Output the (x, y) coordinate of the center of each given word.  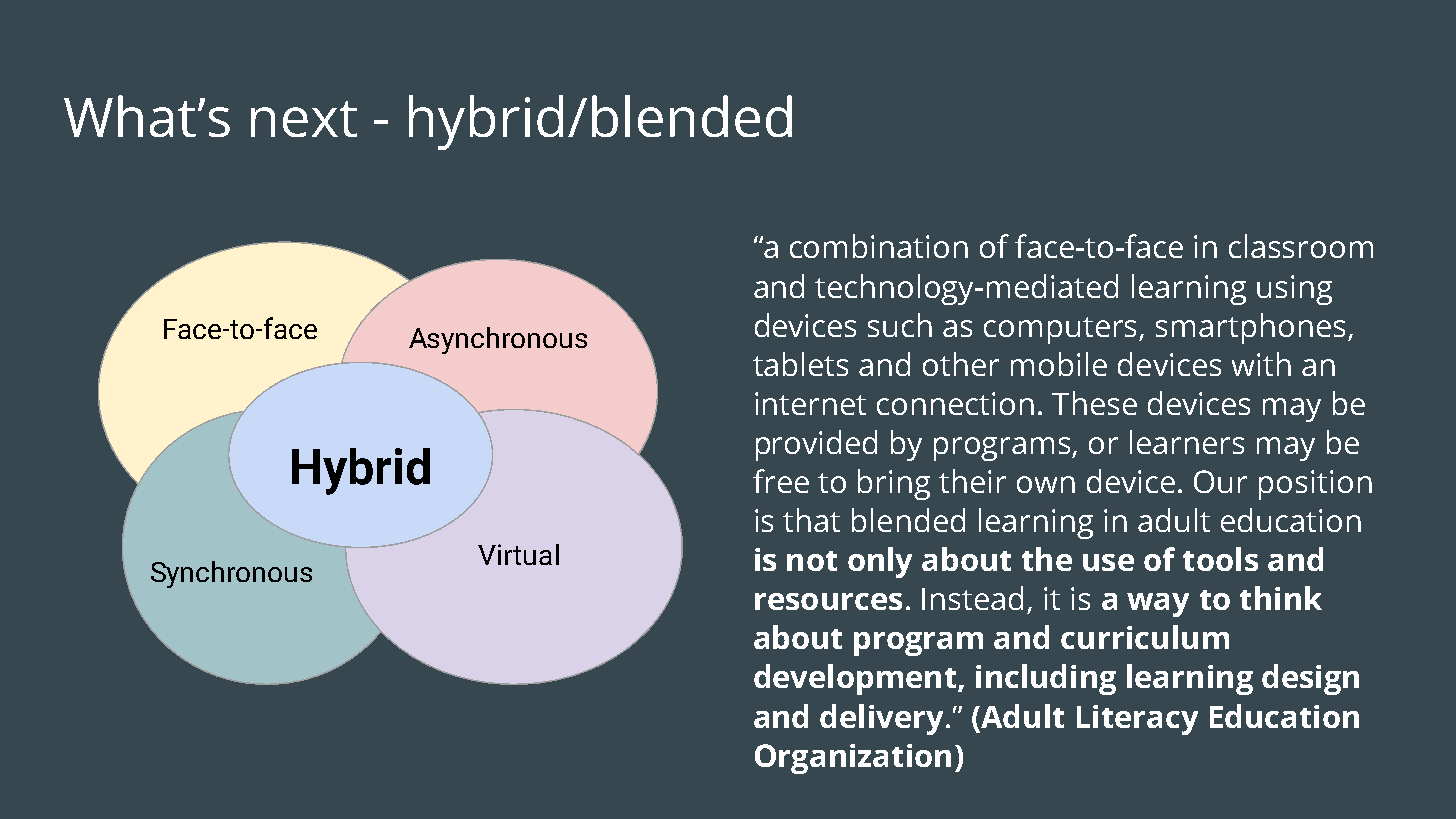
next (304, 119)
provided (816, 445)
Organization (853, 759)
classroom (1301, 246)
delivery (881, 719)
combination (879, 246)
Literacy (1137, 720)
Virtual (518, 554)
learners (1187, 442)
